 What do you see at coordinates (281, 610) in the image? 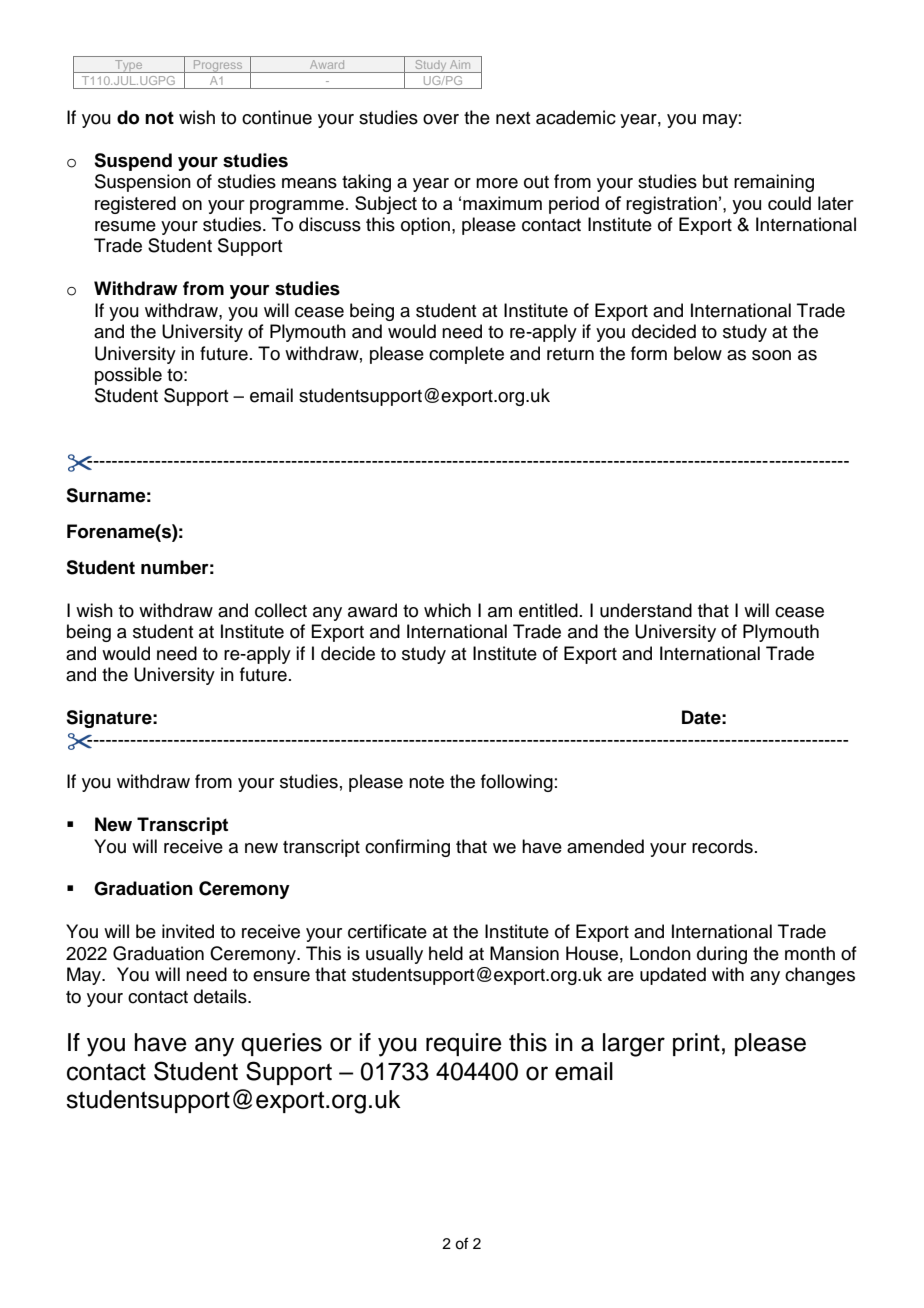
I see `collect` at bounding box center [281, 610].
